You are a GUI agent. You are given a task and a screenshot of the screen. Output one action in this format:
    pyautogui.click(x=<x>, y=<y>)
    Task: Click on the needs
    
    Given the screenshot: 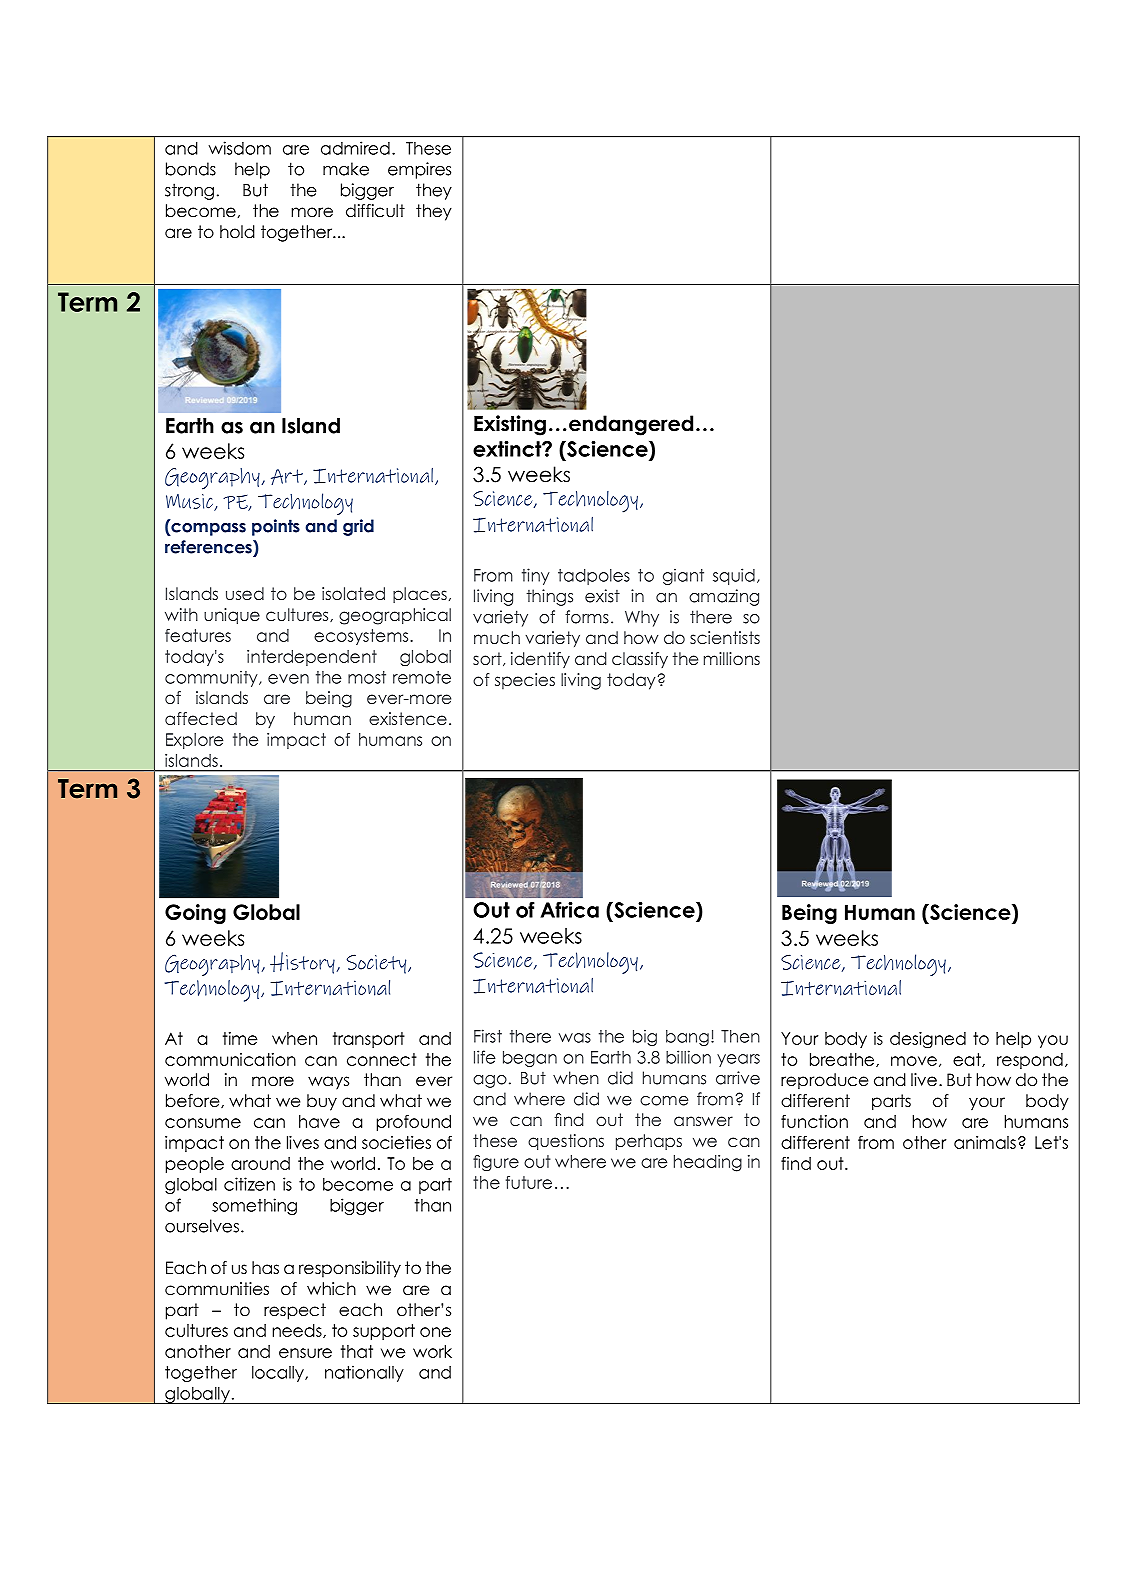 What is the action you would take?
    pyautogui.click(x=298, y=1331)
